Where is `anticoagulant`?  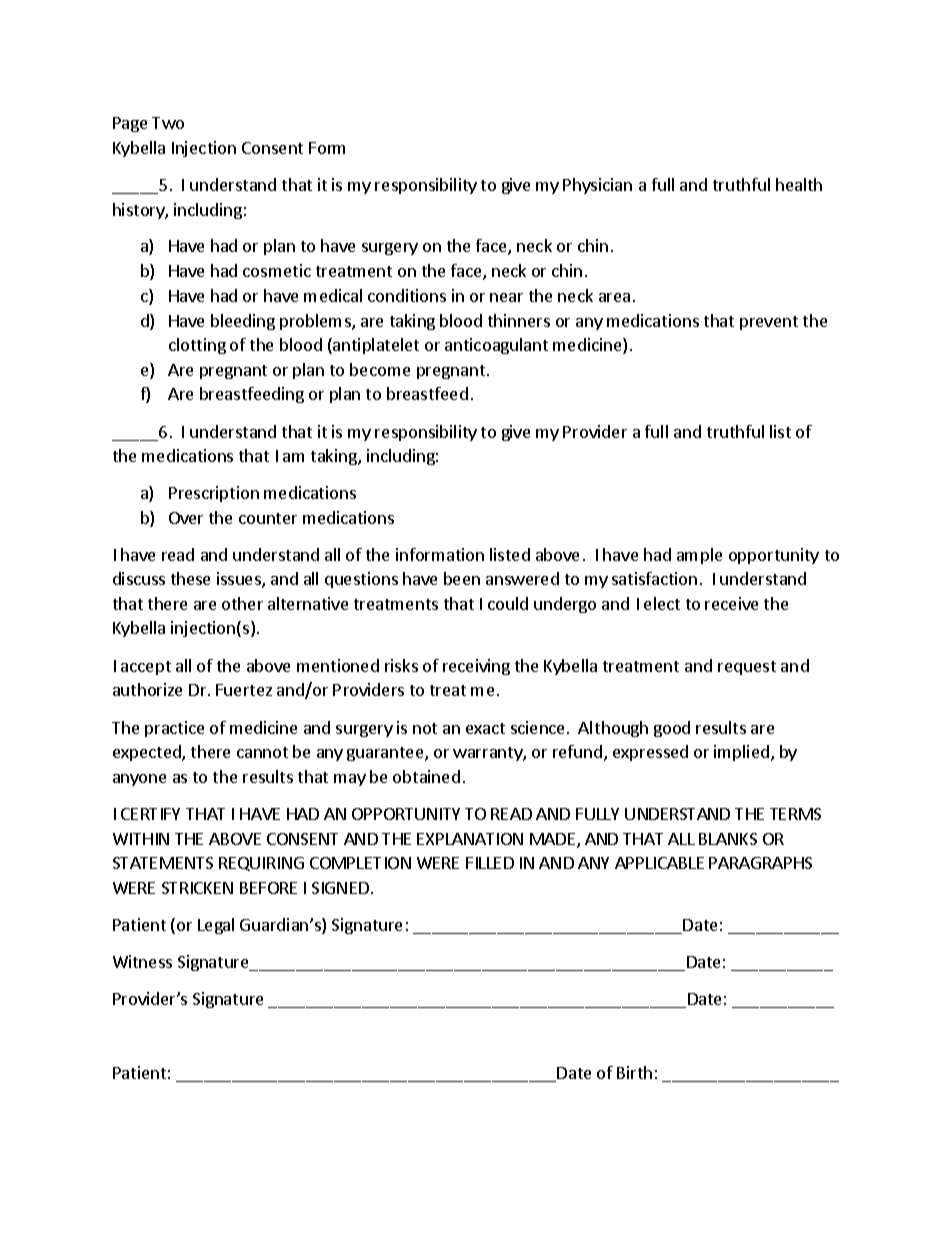
anticoagulant is located at coordinates (496, 346).
